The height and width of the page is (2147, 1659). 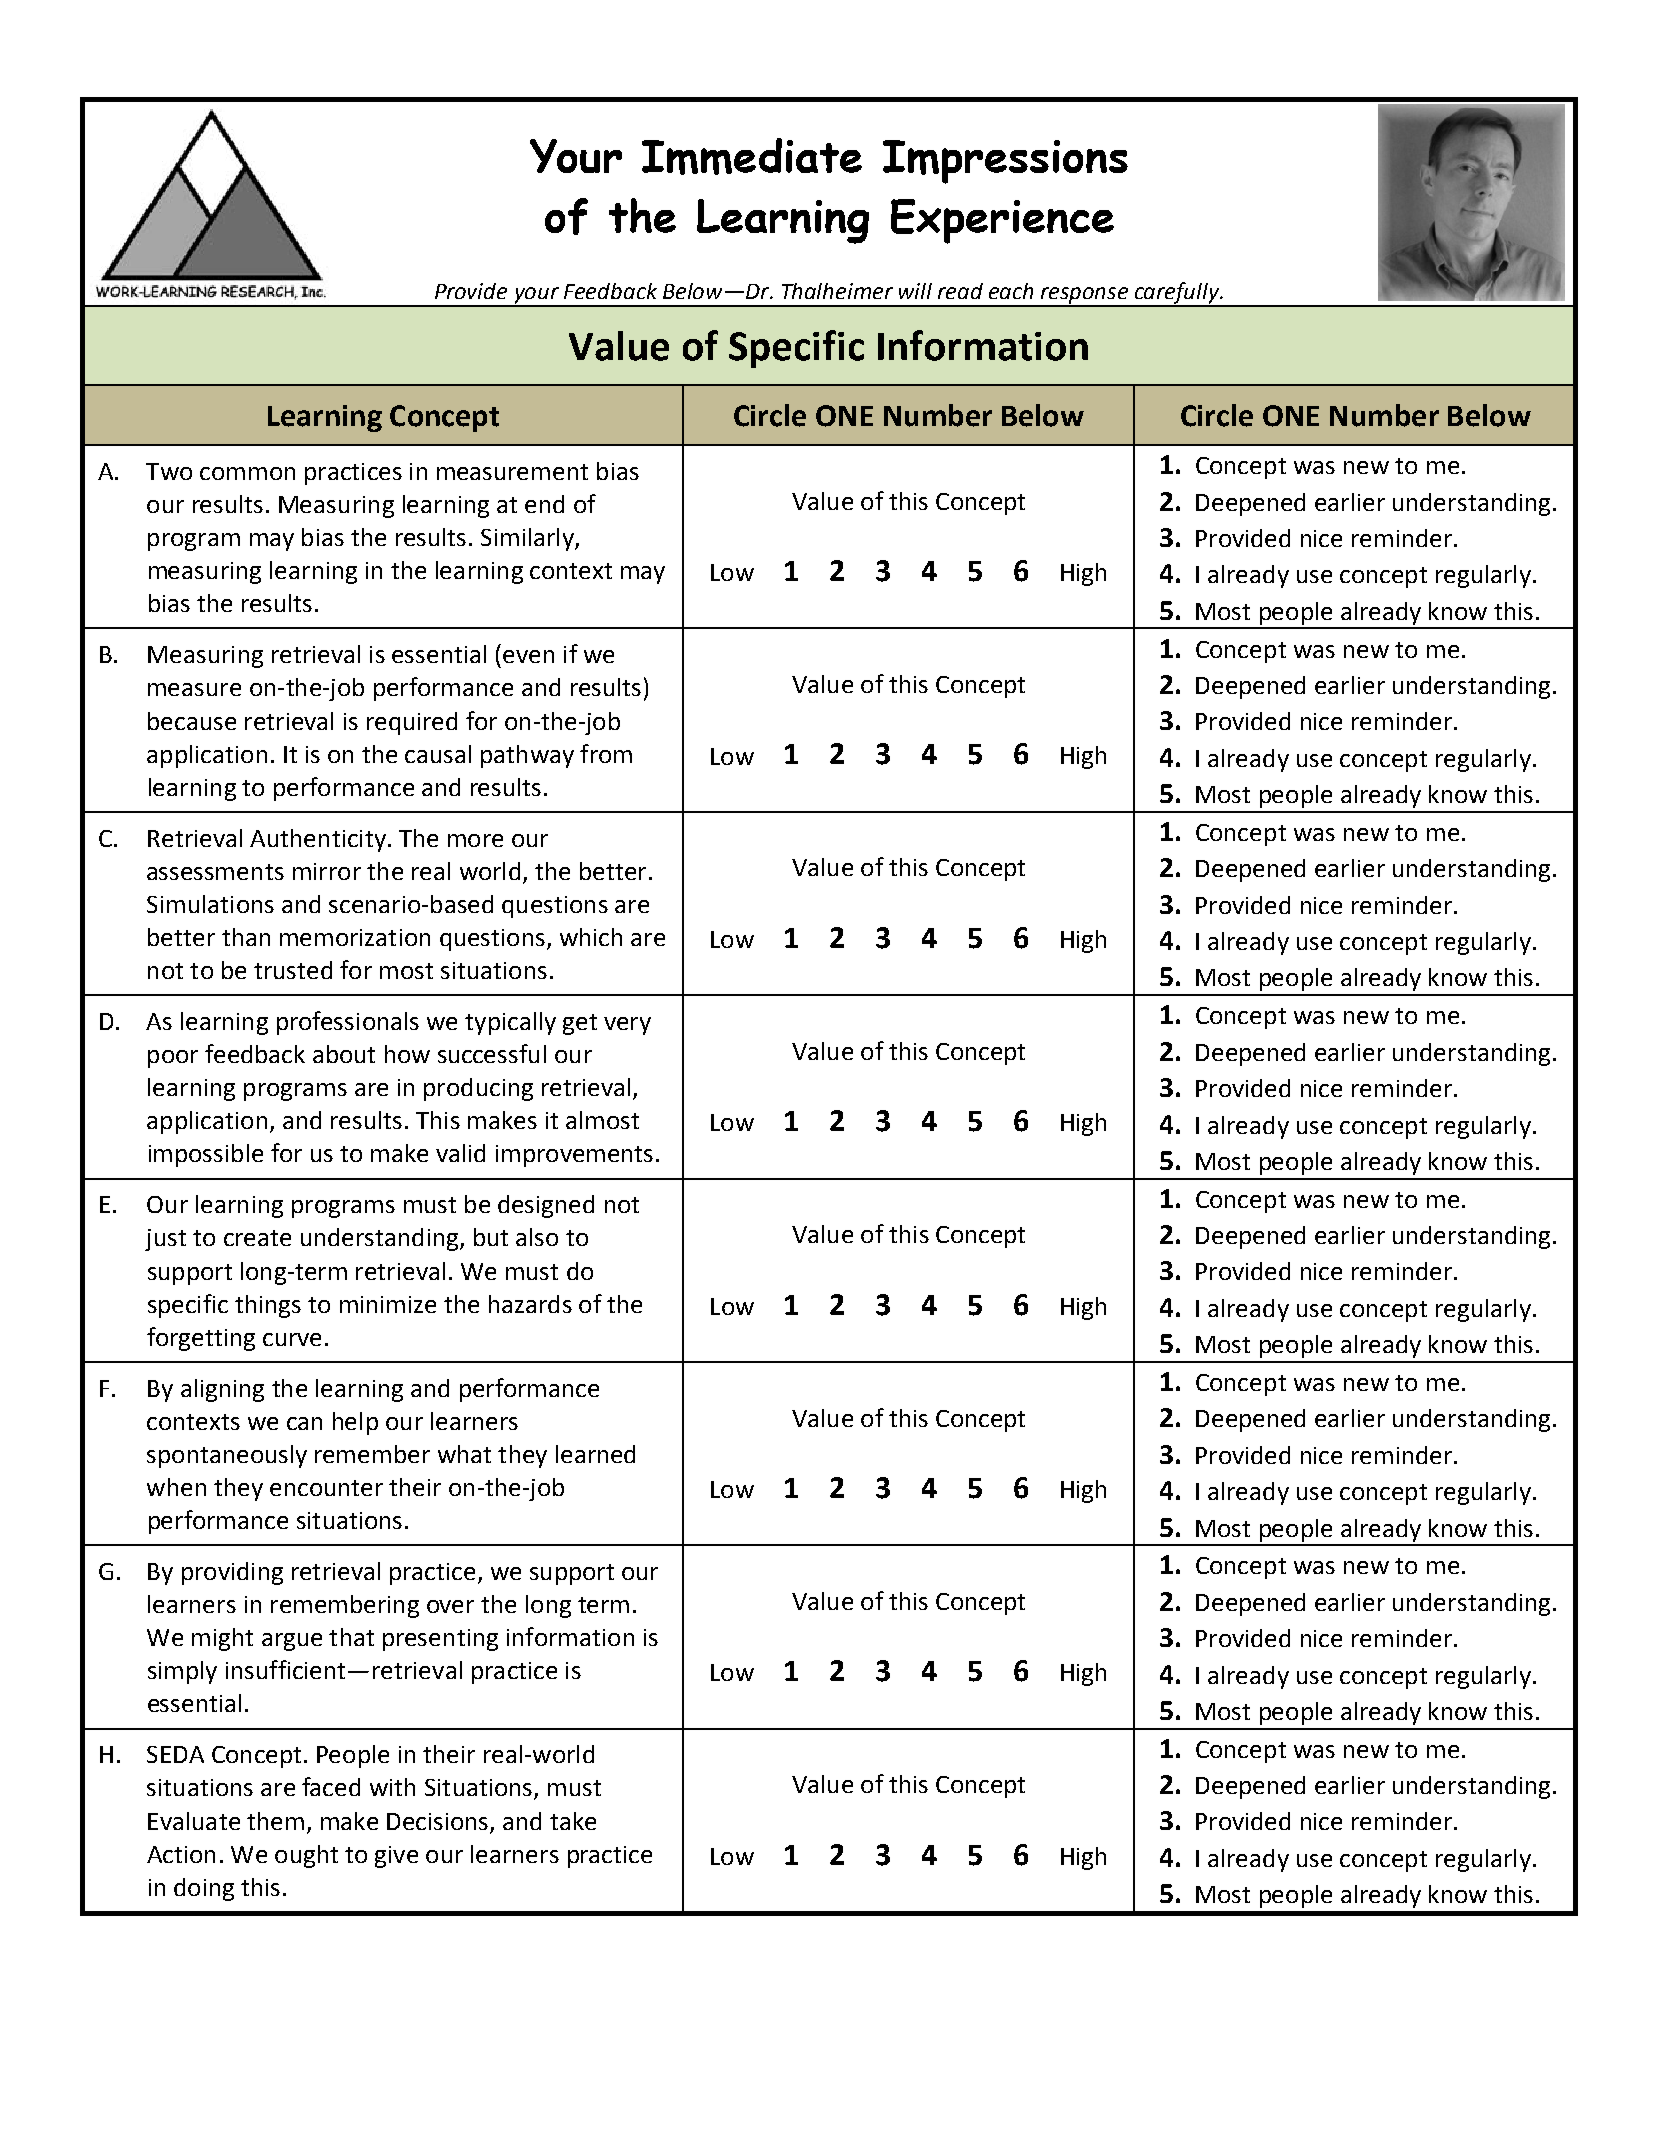 What do you see at coordinates (247, 473) in the page?
I see `common` at bounding box center [247, 473].
